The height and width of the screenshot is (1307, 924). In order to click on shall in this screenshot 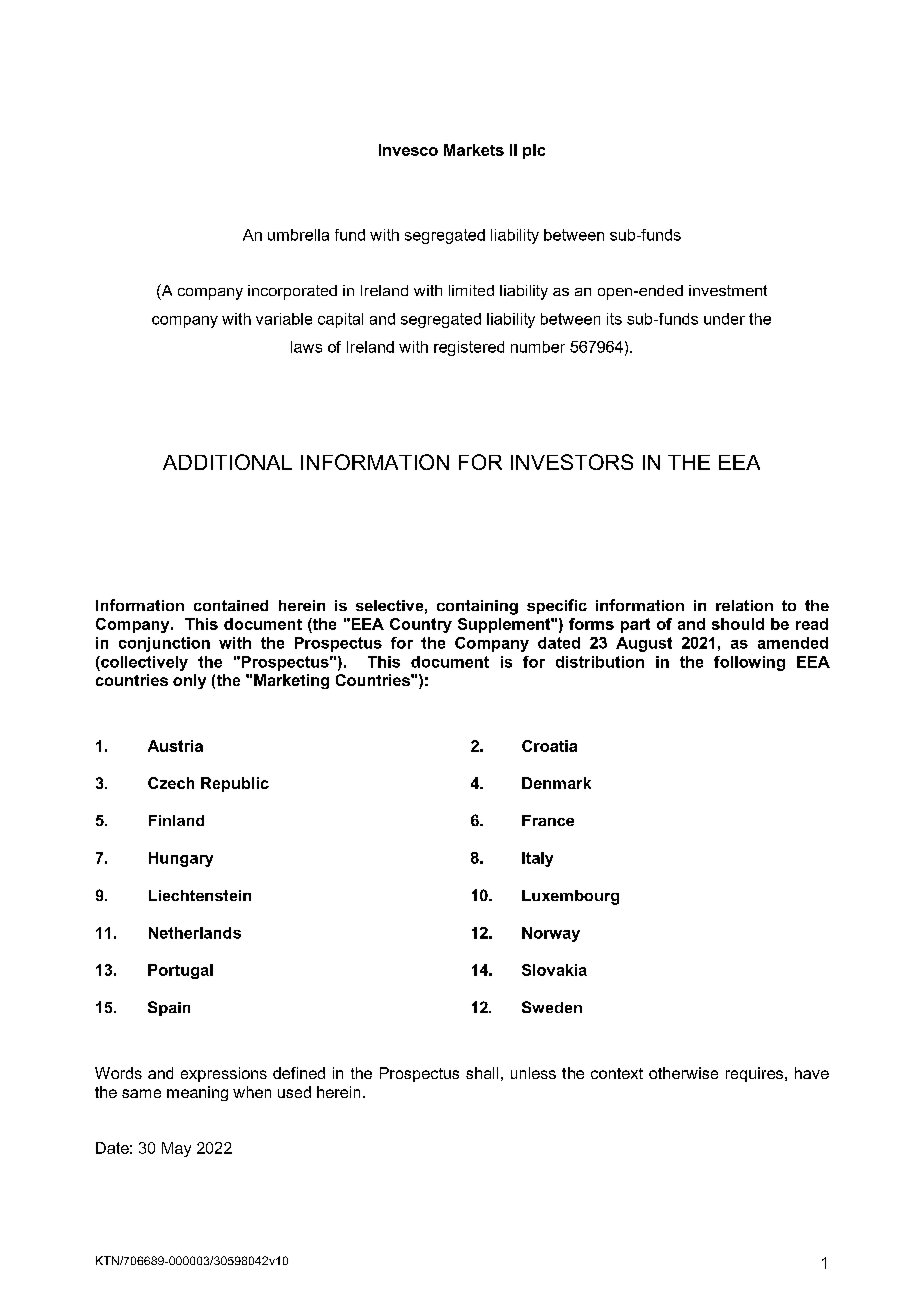, I will do `click(482, 1073)`.
